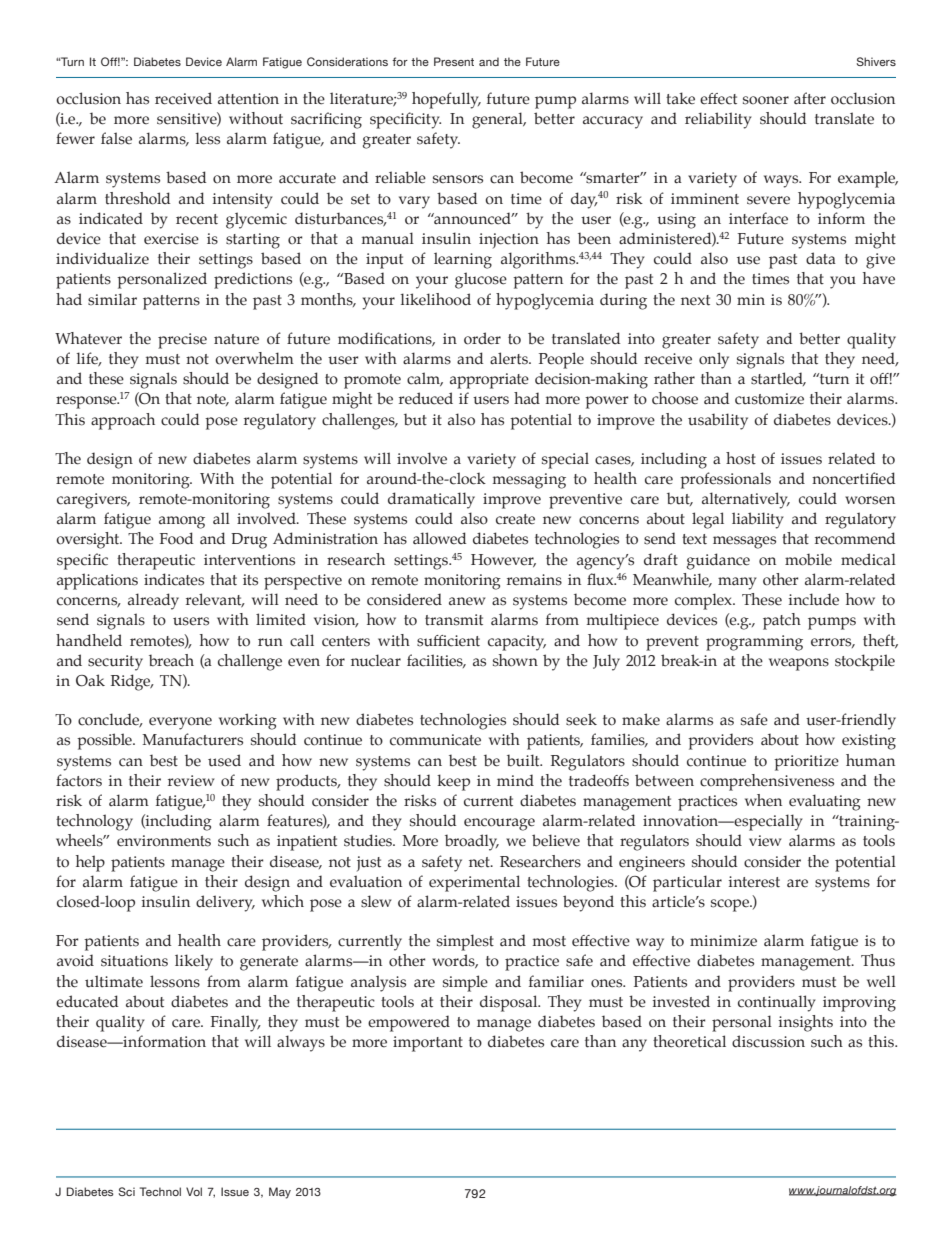  I want to click on attention, so click(248, 99).
